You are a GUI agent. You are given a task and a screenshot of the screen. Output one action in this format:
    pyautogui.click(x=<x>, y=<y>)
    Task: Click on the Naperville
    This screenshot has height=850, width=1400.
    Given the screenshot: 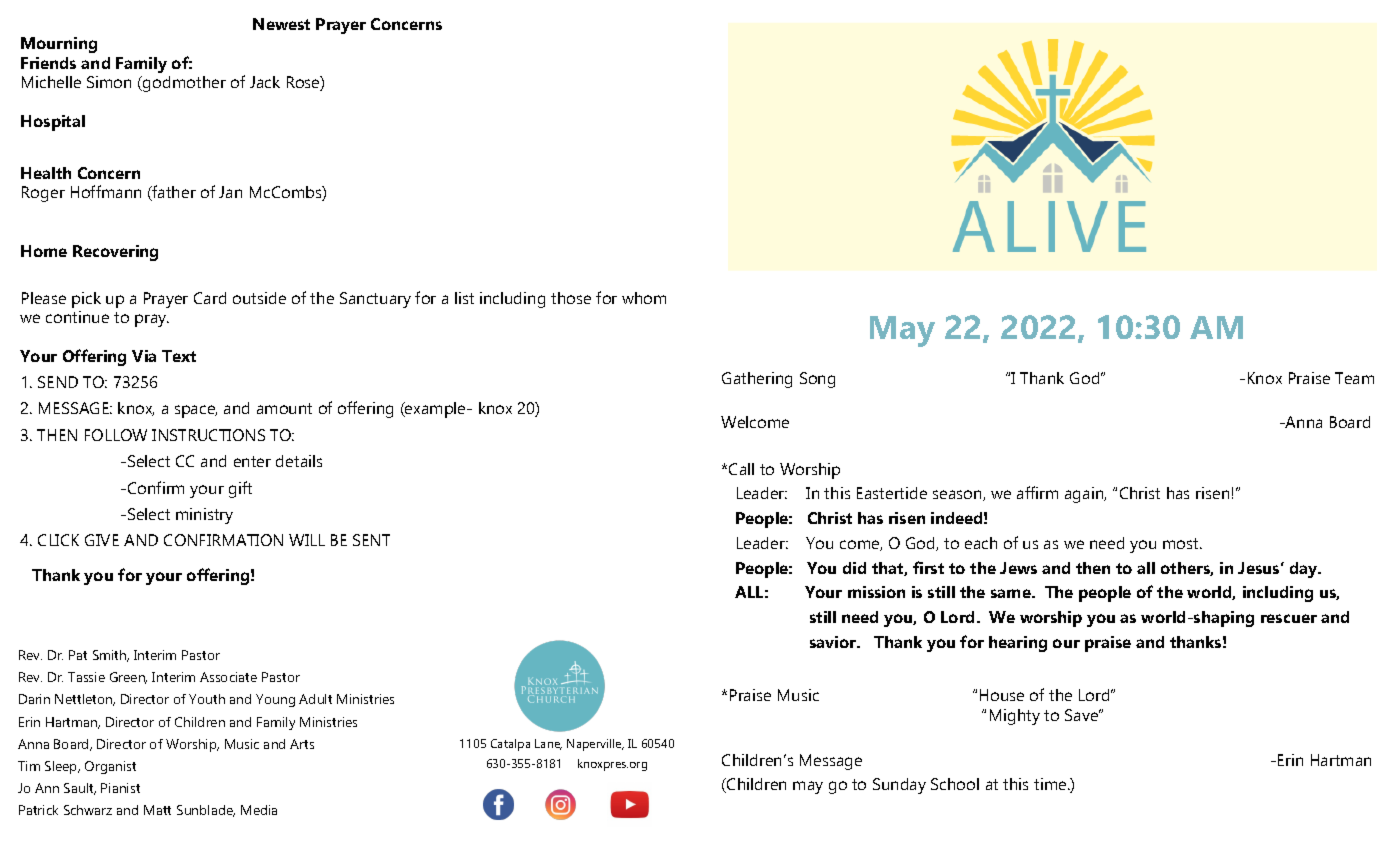 What is the action you would take?
    pyautogui.click(x=595, y=745)
